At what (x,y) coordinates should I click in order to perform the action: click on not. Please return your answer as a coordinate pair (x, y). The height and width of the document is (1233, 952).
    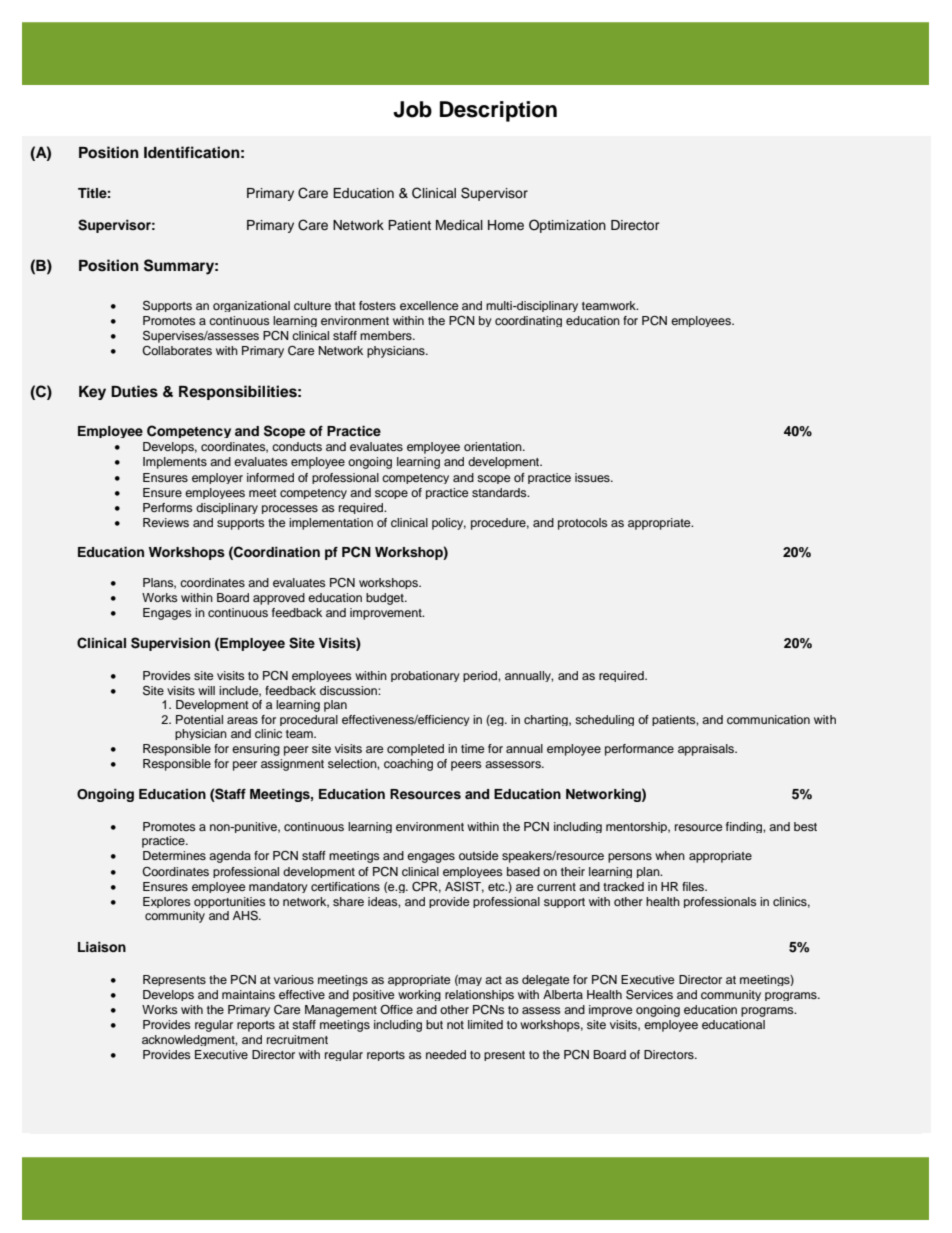
    Looking at the image, I should click on (455, 1025).
